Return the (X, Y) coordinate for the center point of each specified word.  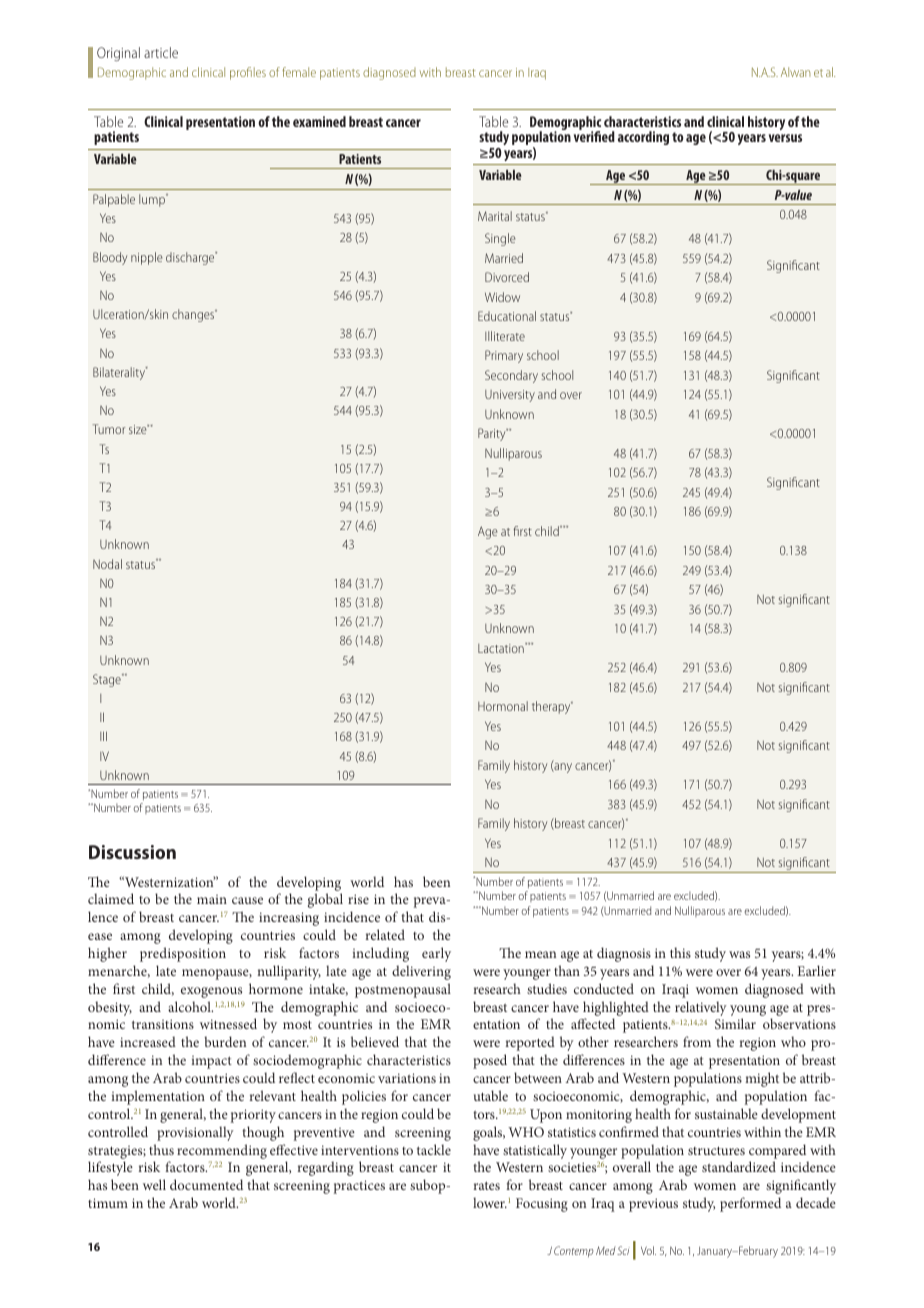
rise (358, 899)
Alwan (796, 72)
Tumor (109, 429)
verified (594, 135)
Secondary (511, 376)
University (510, 396)
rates (486, 1185)
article (161, 52)
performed (750, 1204)
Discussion (132, 852)
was (739, 954)
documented (206, 1184)
